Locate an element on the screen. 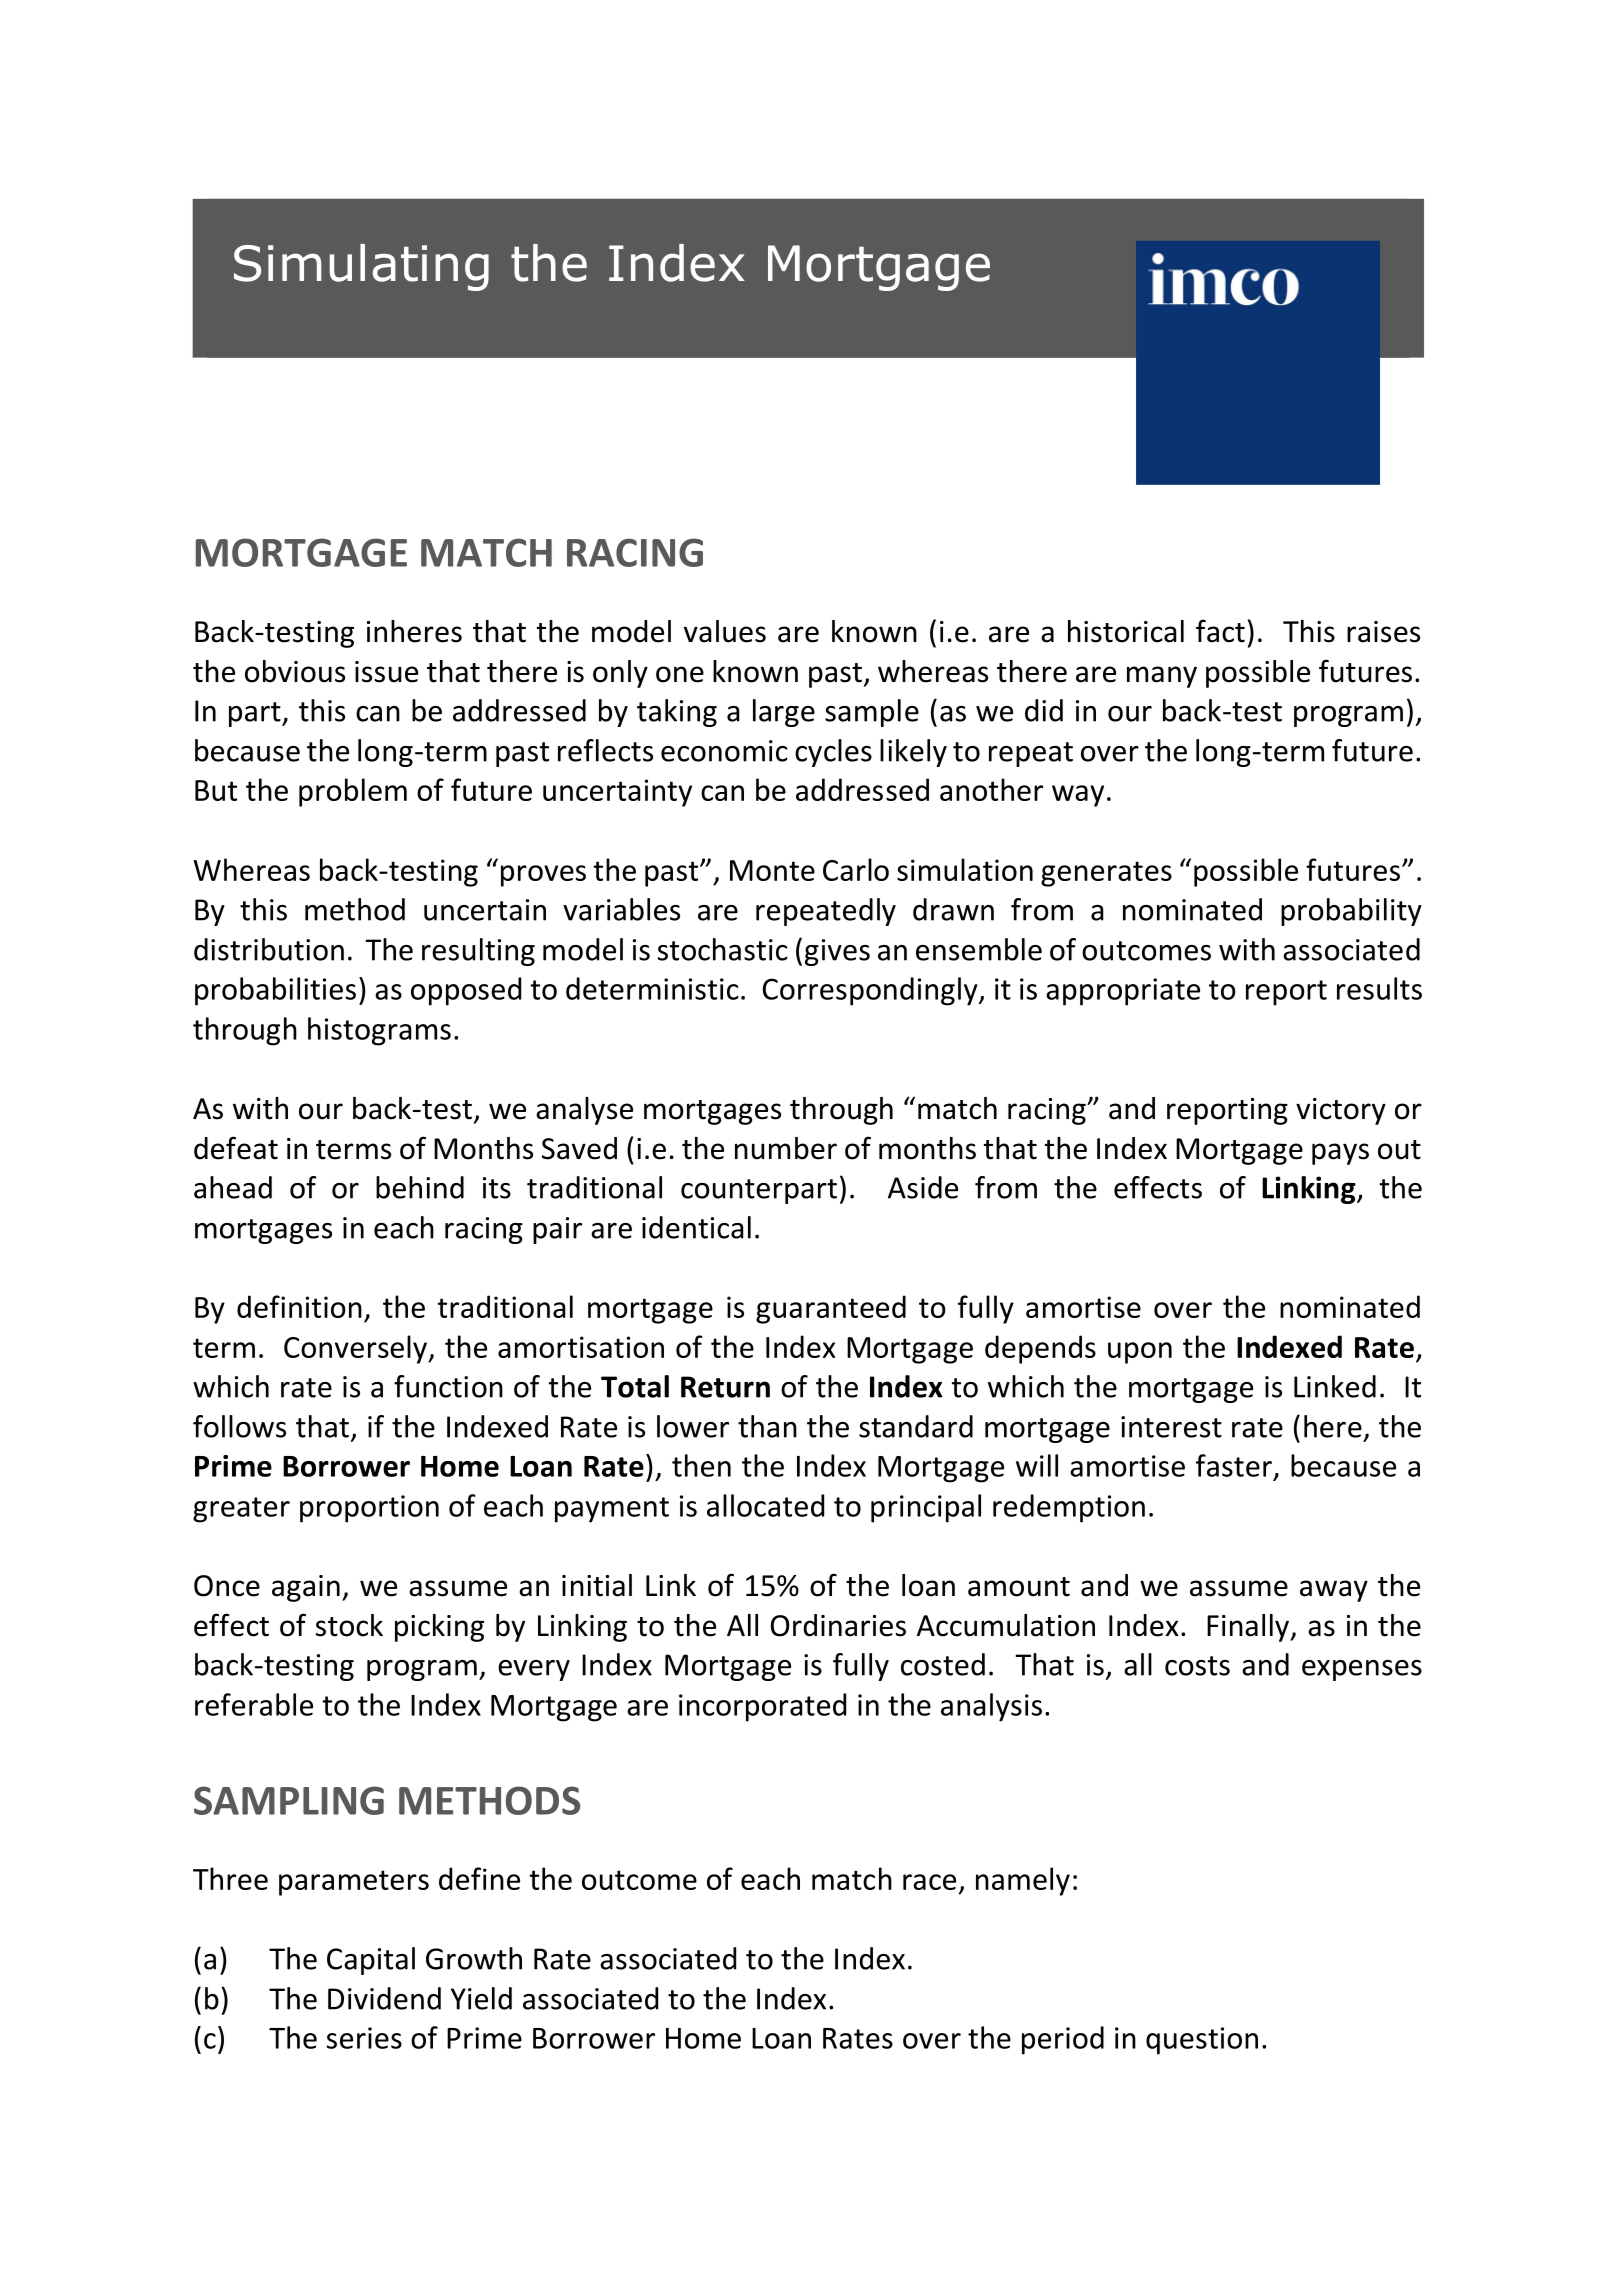  question is located at coordinates (1202, 2041).
